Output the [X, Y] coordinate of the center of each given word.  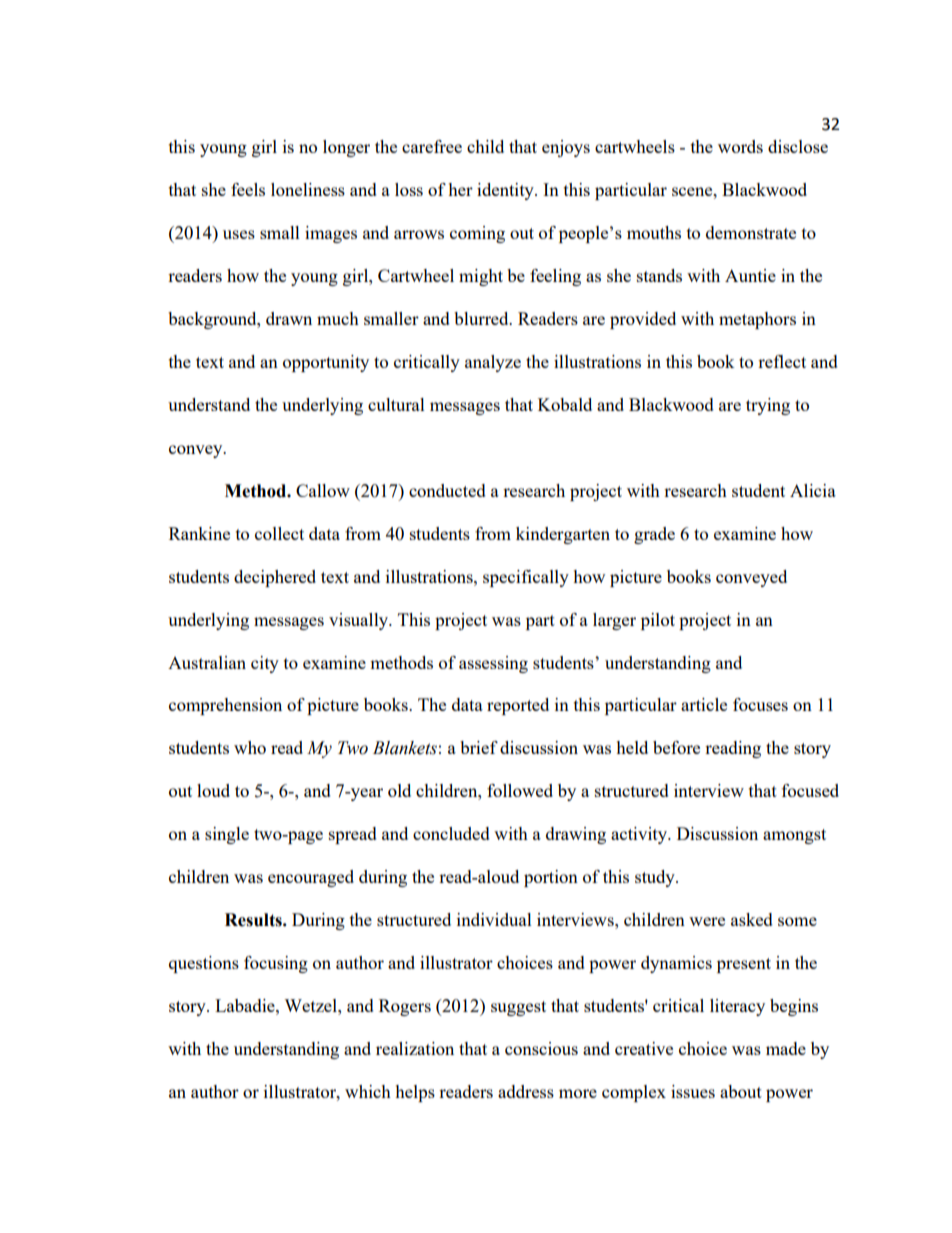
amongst [794, 836]
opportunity [326, 363]
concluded [451, 833]
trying [768, 406]
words [740, 146]
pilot [658, 621]
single [227, 835]
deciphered [275, 578]
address [526, 1091]
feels [248, 189]
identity [506, 191]
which [368, 1091]
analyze [493, 363]
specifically [526, 578]
